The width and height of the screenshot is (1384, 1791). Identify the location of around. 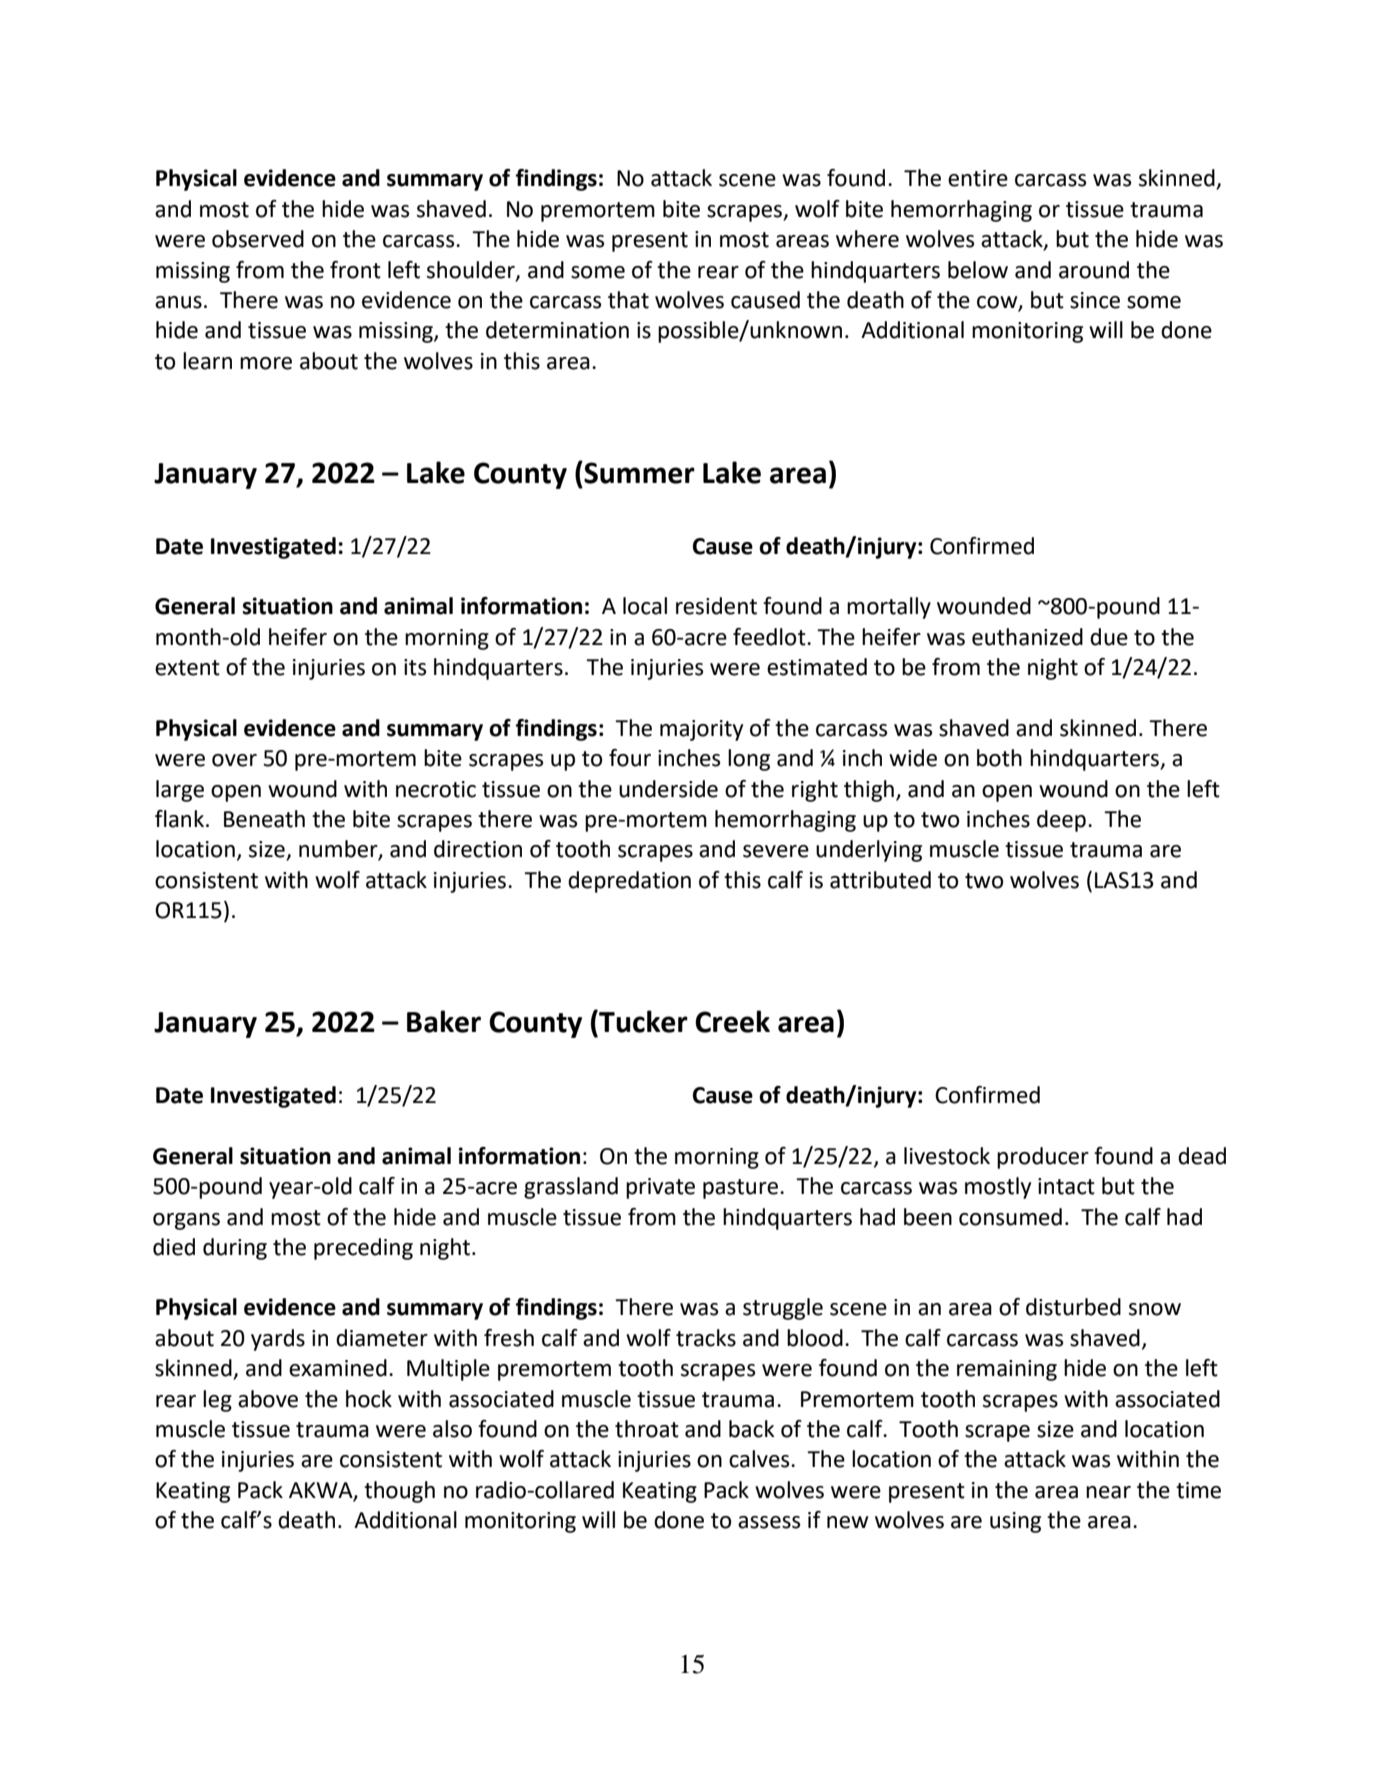
(1094, 270).
